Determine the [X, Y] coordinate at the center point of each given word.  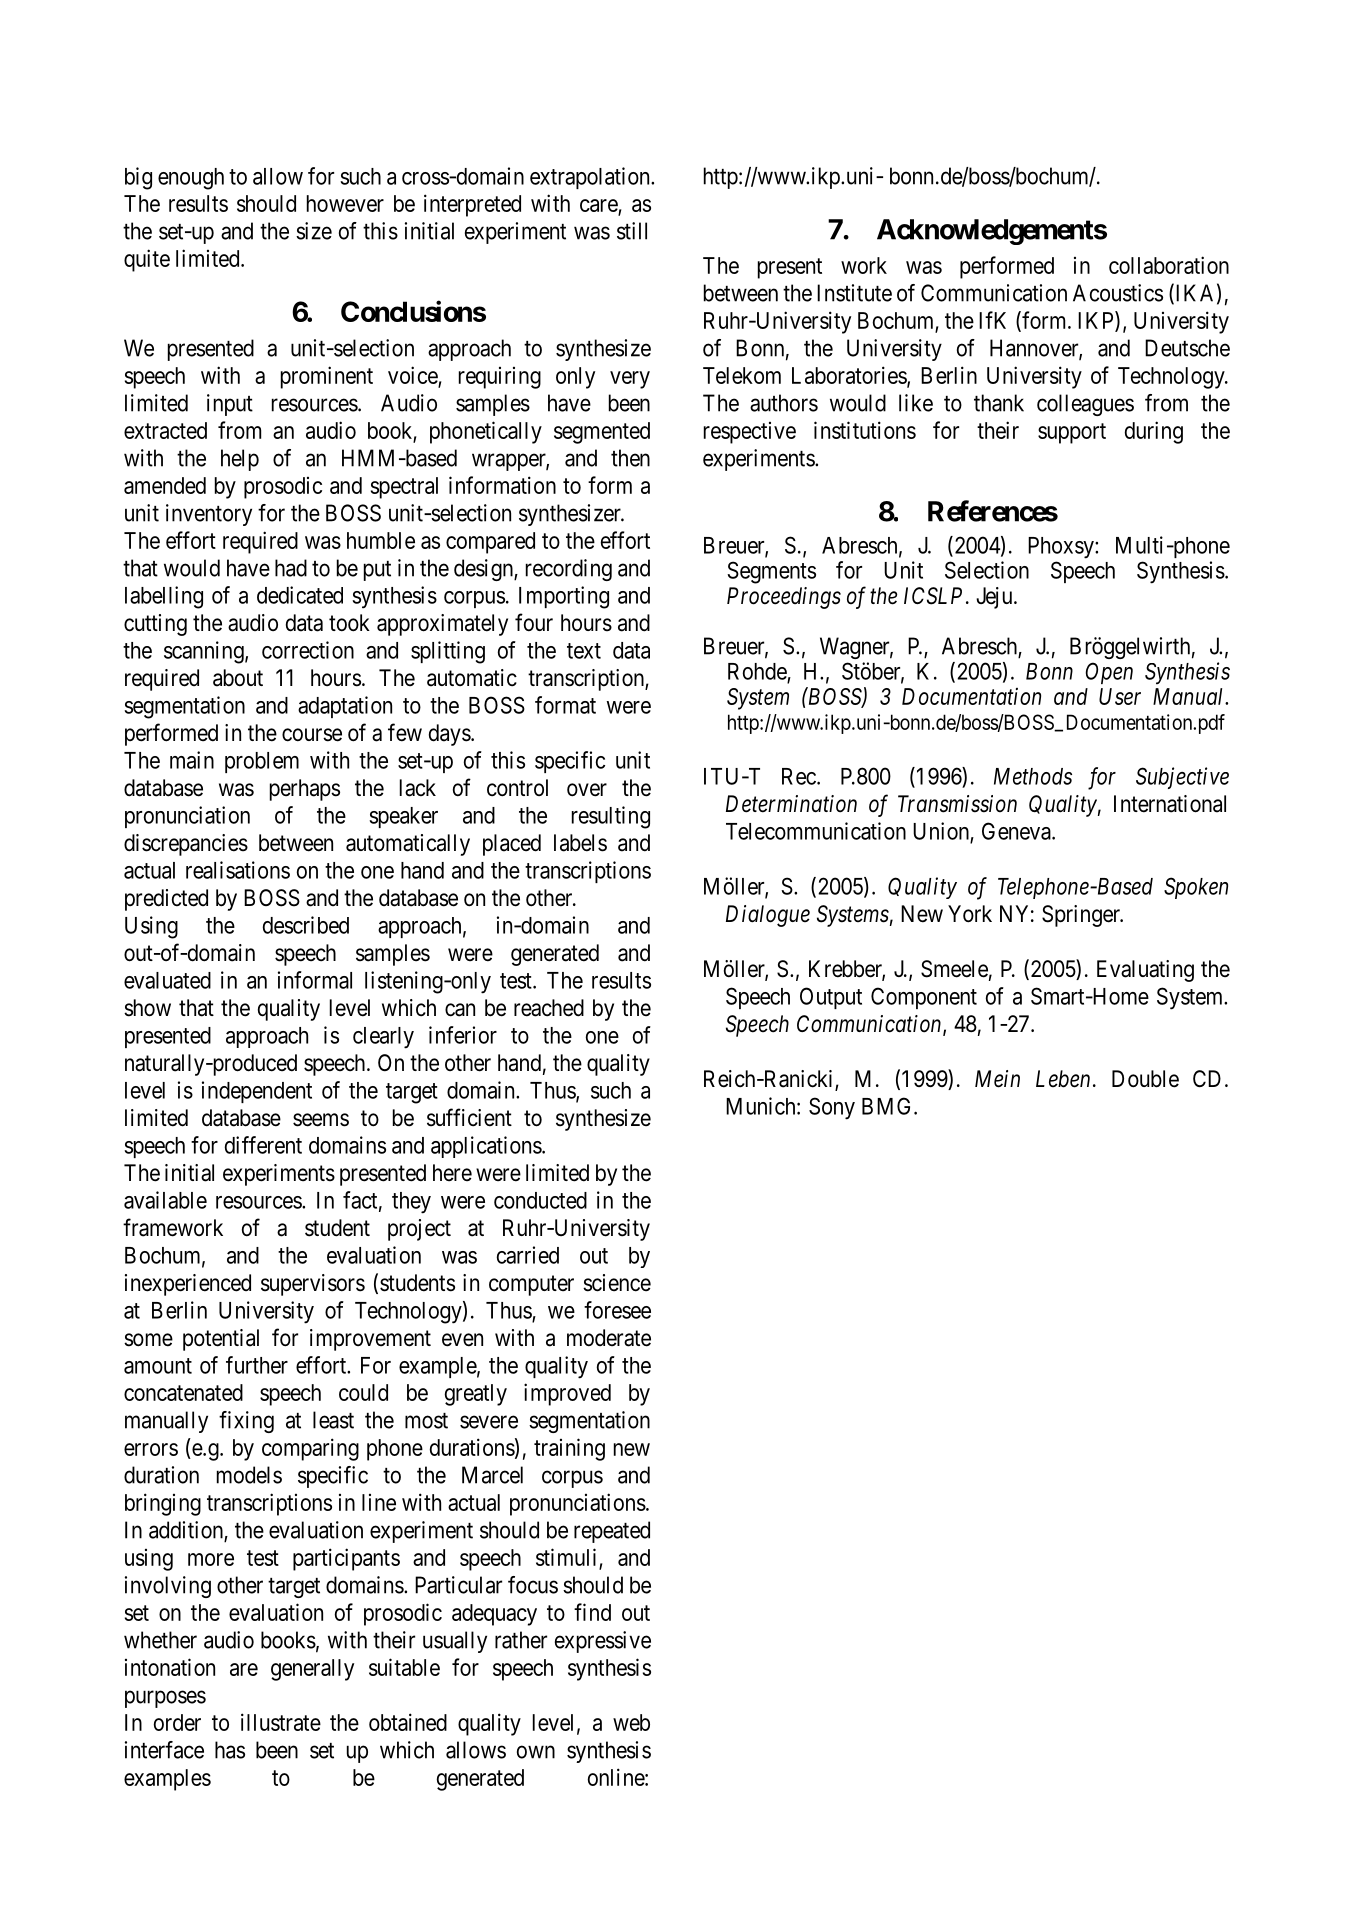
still [632, 231]
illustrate [281, 1722]
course [312, 735]
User [1120, 696]
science [617, 1283]
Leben [1063, 1079]
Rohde [758, 672]
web [631, 1722]
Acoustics [1118, 293]
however [345, 203]
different [263, 1145]
